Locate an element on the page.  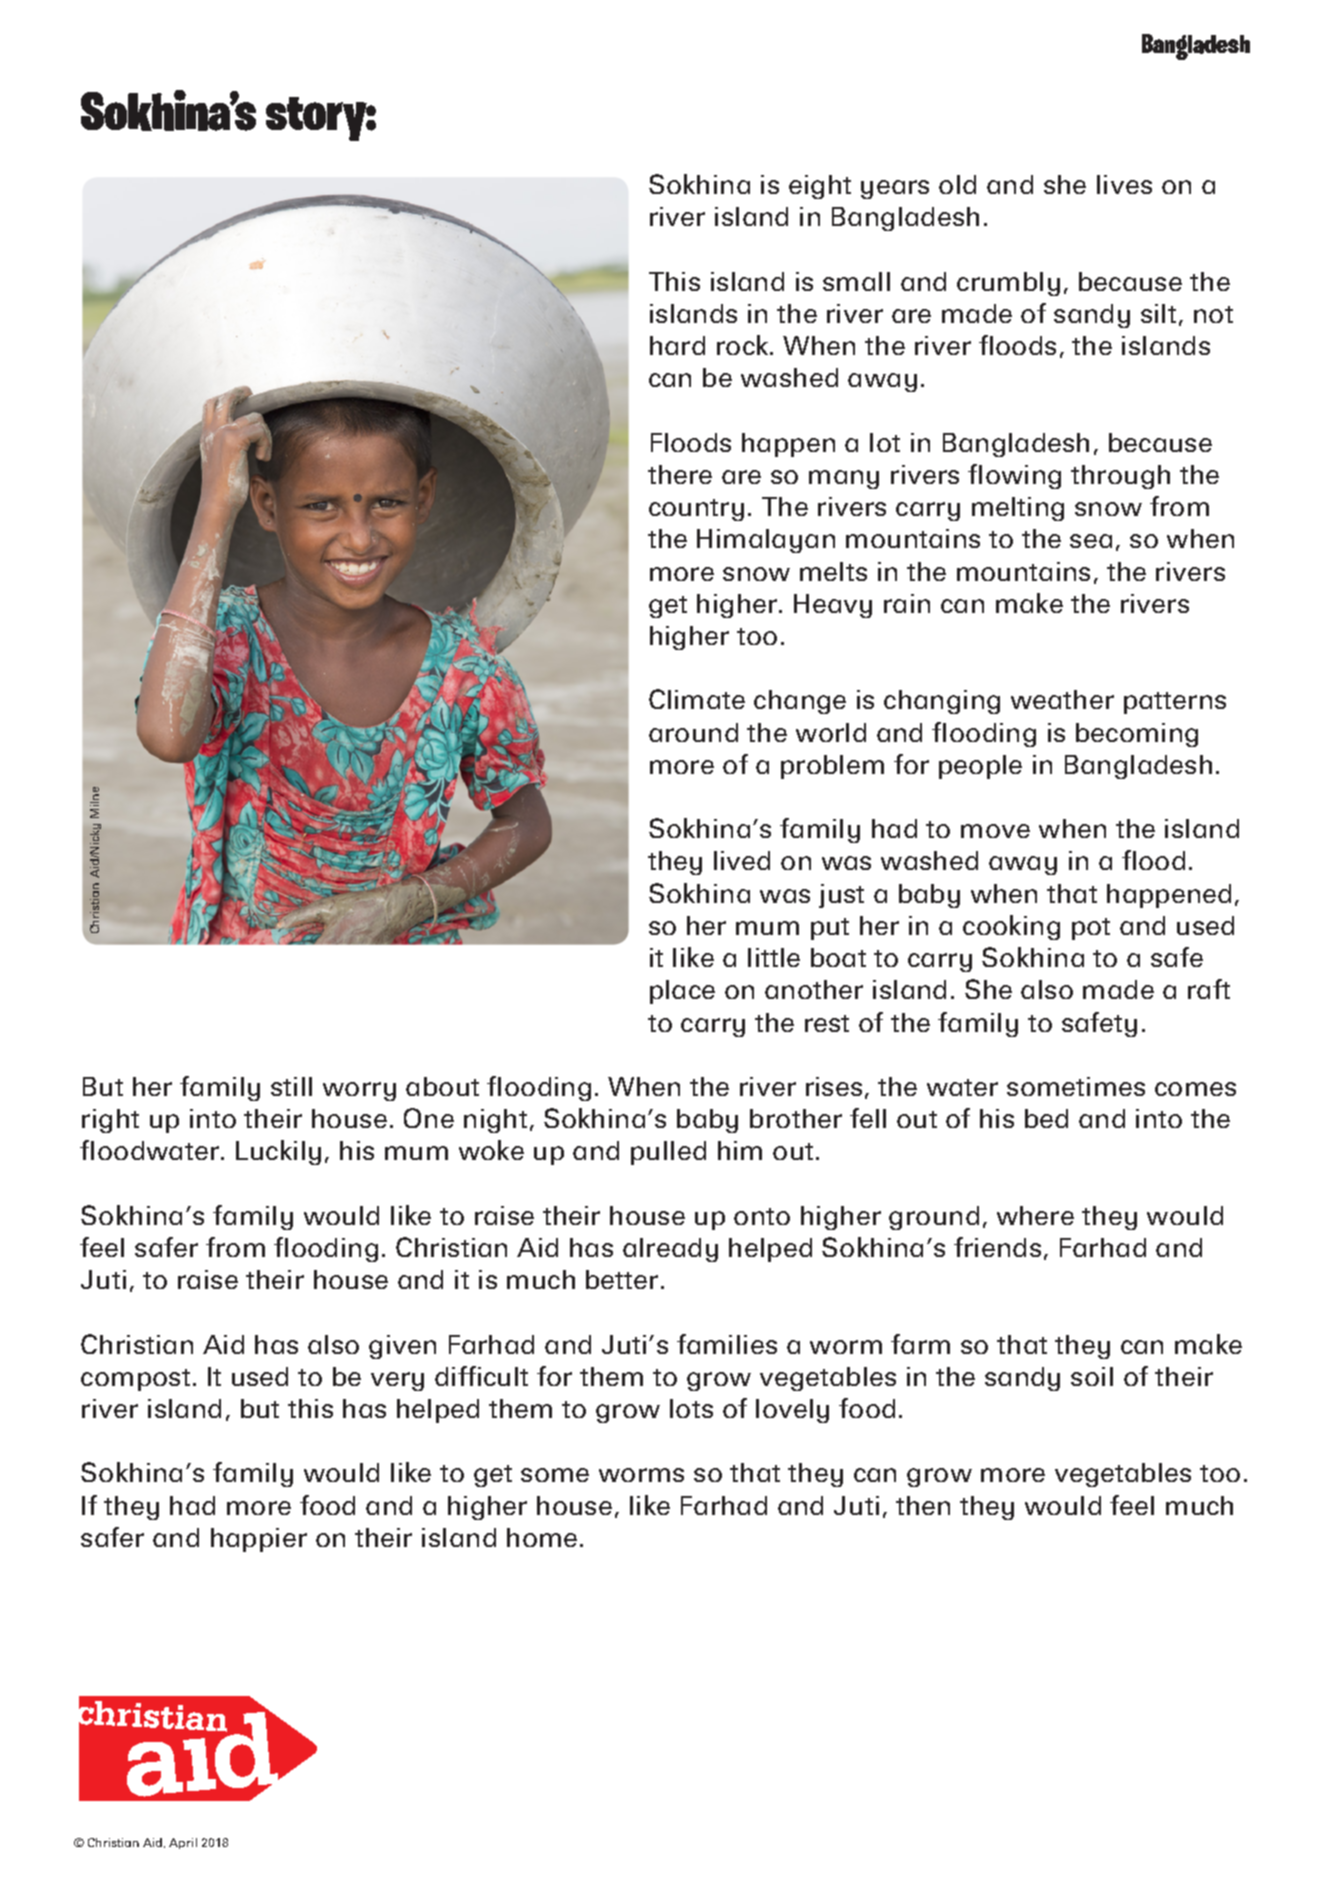
friends is located at coordinates (997, 1247).
